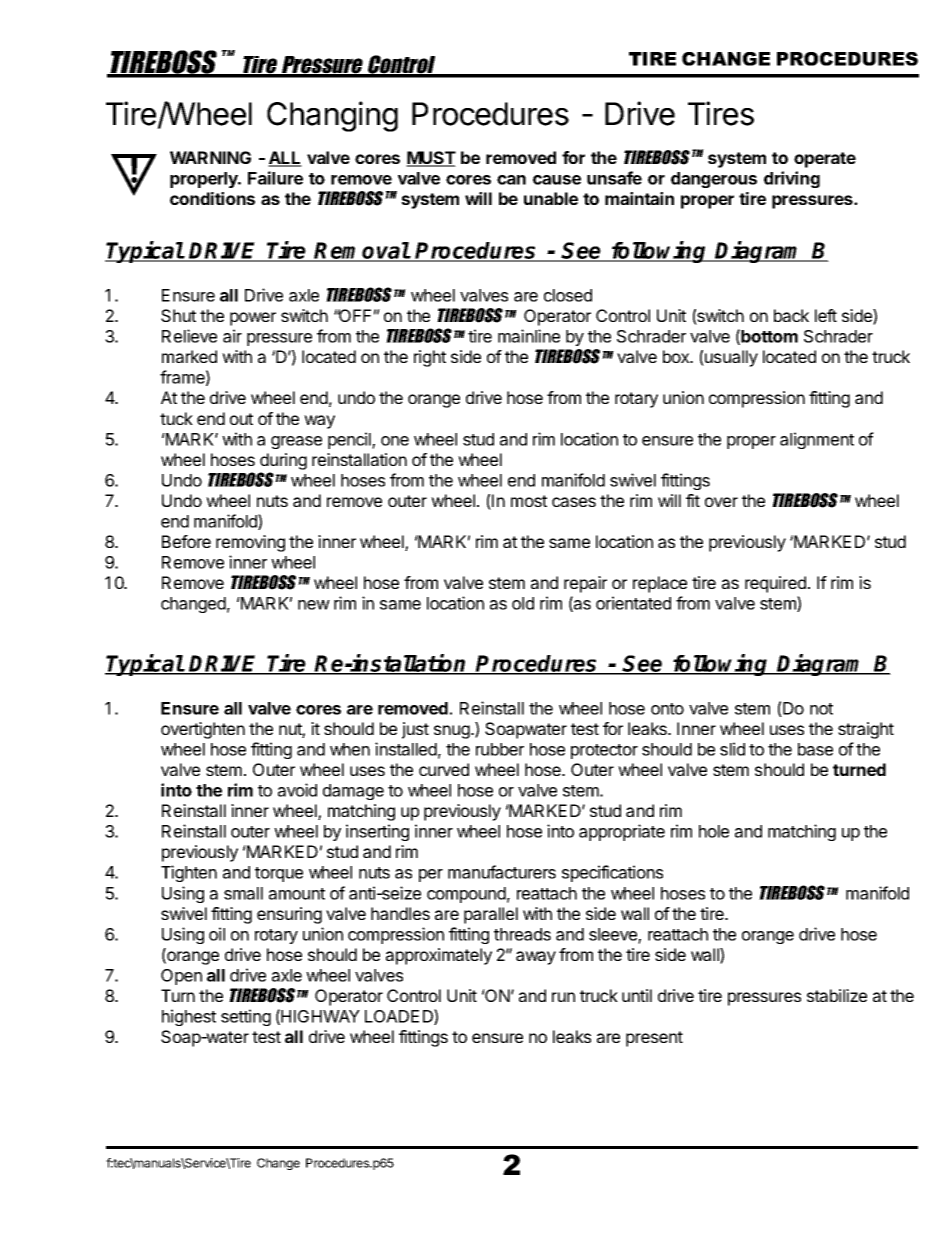 The width and height of the screenshot is (952, 1233). I want to click on run, so click(563, 997).
